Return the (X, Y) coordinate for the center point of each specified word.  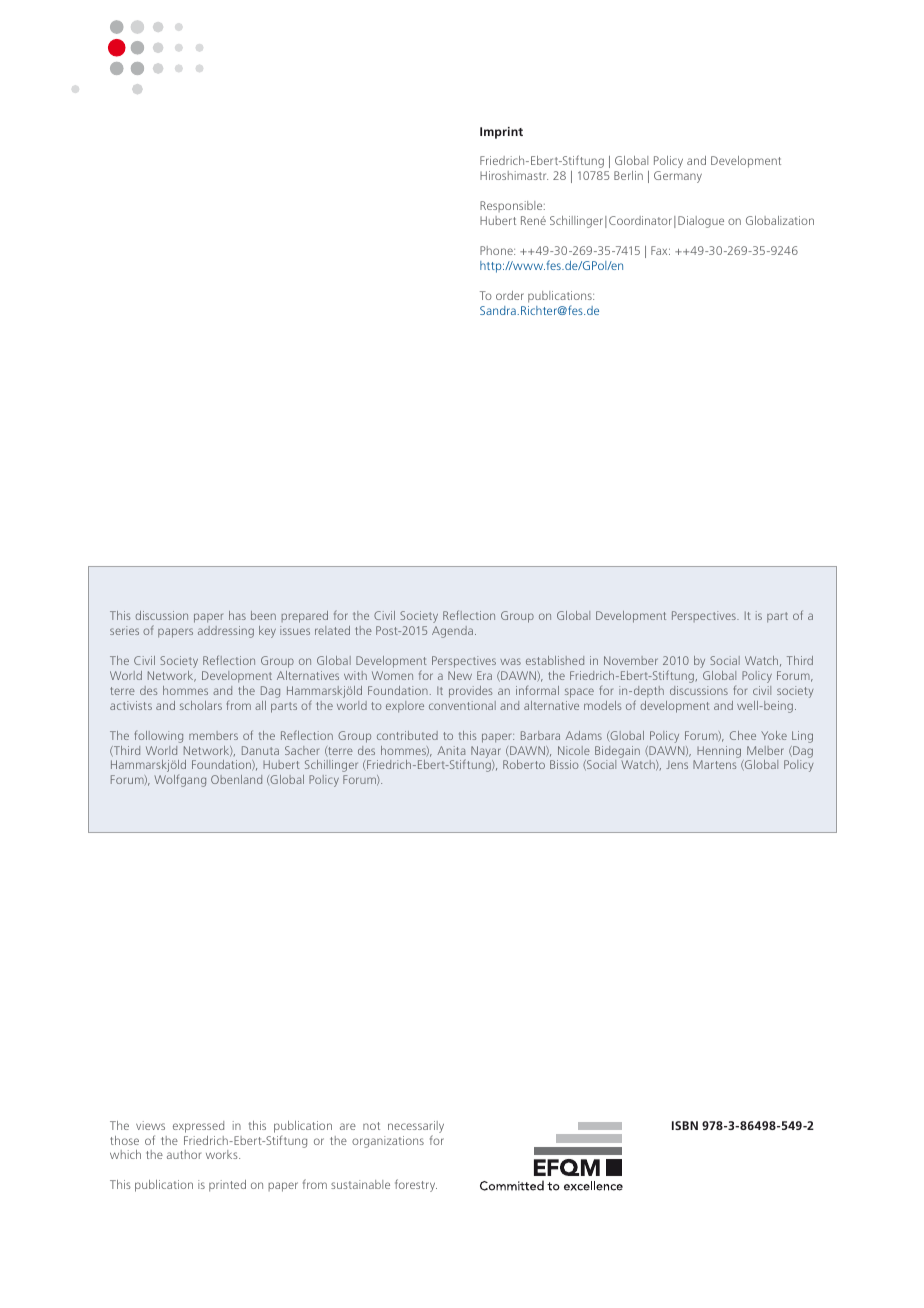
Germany (678, 177)
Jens (677, 765)
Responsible (512, 206)
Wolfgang (180, 781)
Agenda (452, 632)
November (631, 660)
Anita (451, 750)
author (184, 1154)
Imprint (501, 133)
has (237, 615)
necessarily (416, 1127)
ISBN (685, 1125)
